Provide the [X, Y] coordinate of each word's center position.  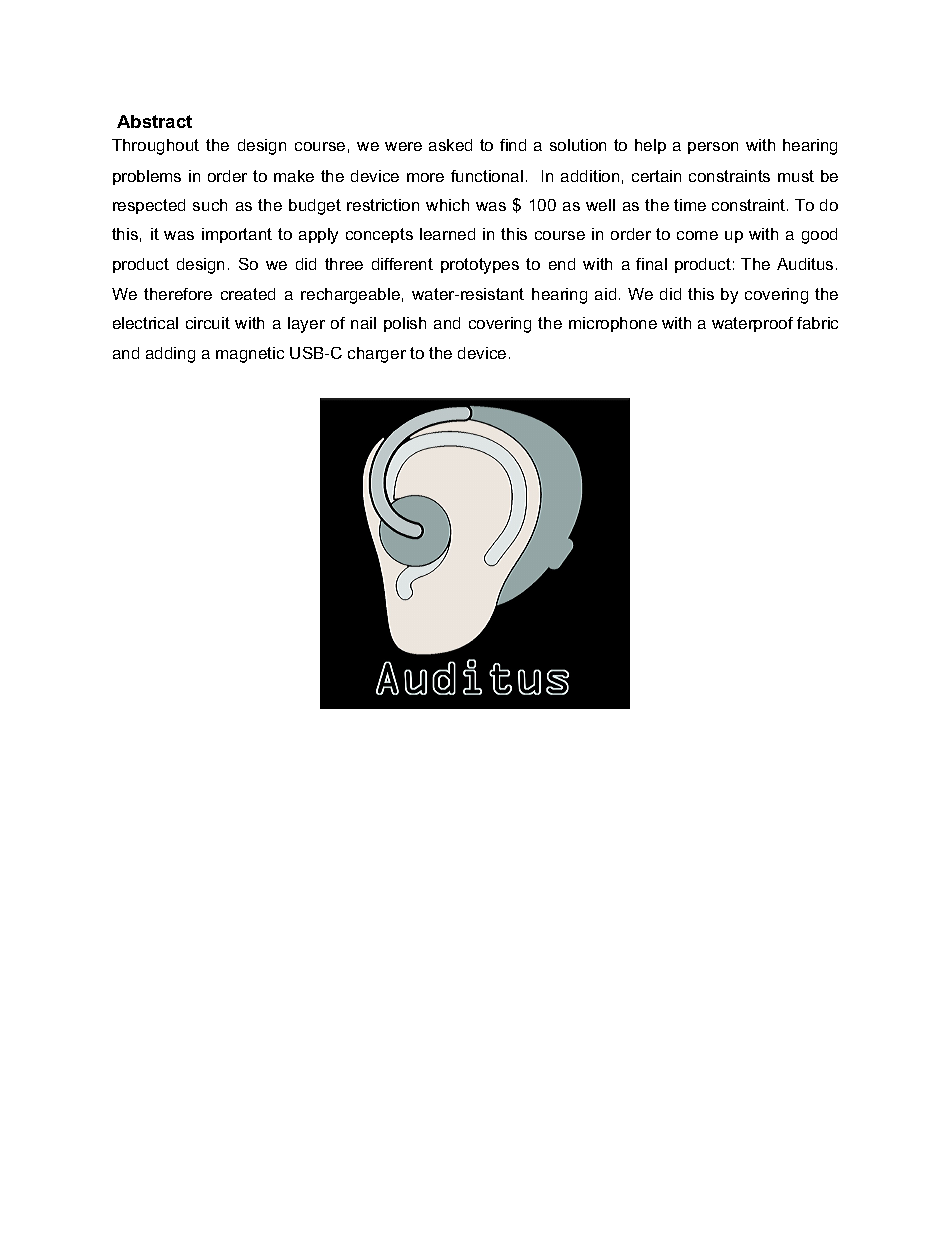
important [237, 235]
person [713, 148]
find [513, 145]
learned [447, 234]
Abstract [154, 121]
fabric [817, 323]
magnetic [250, 355]
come [697, 235]
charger [377, 355]
